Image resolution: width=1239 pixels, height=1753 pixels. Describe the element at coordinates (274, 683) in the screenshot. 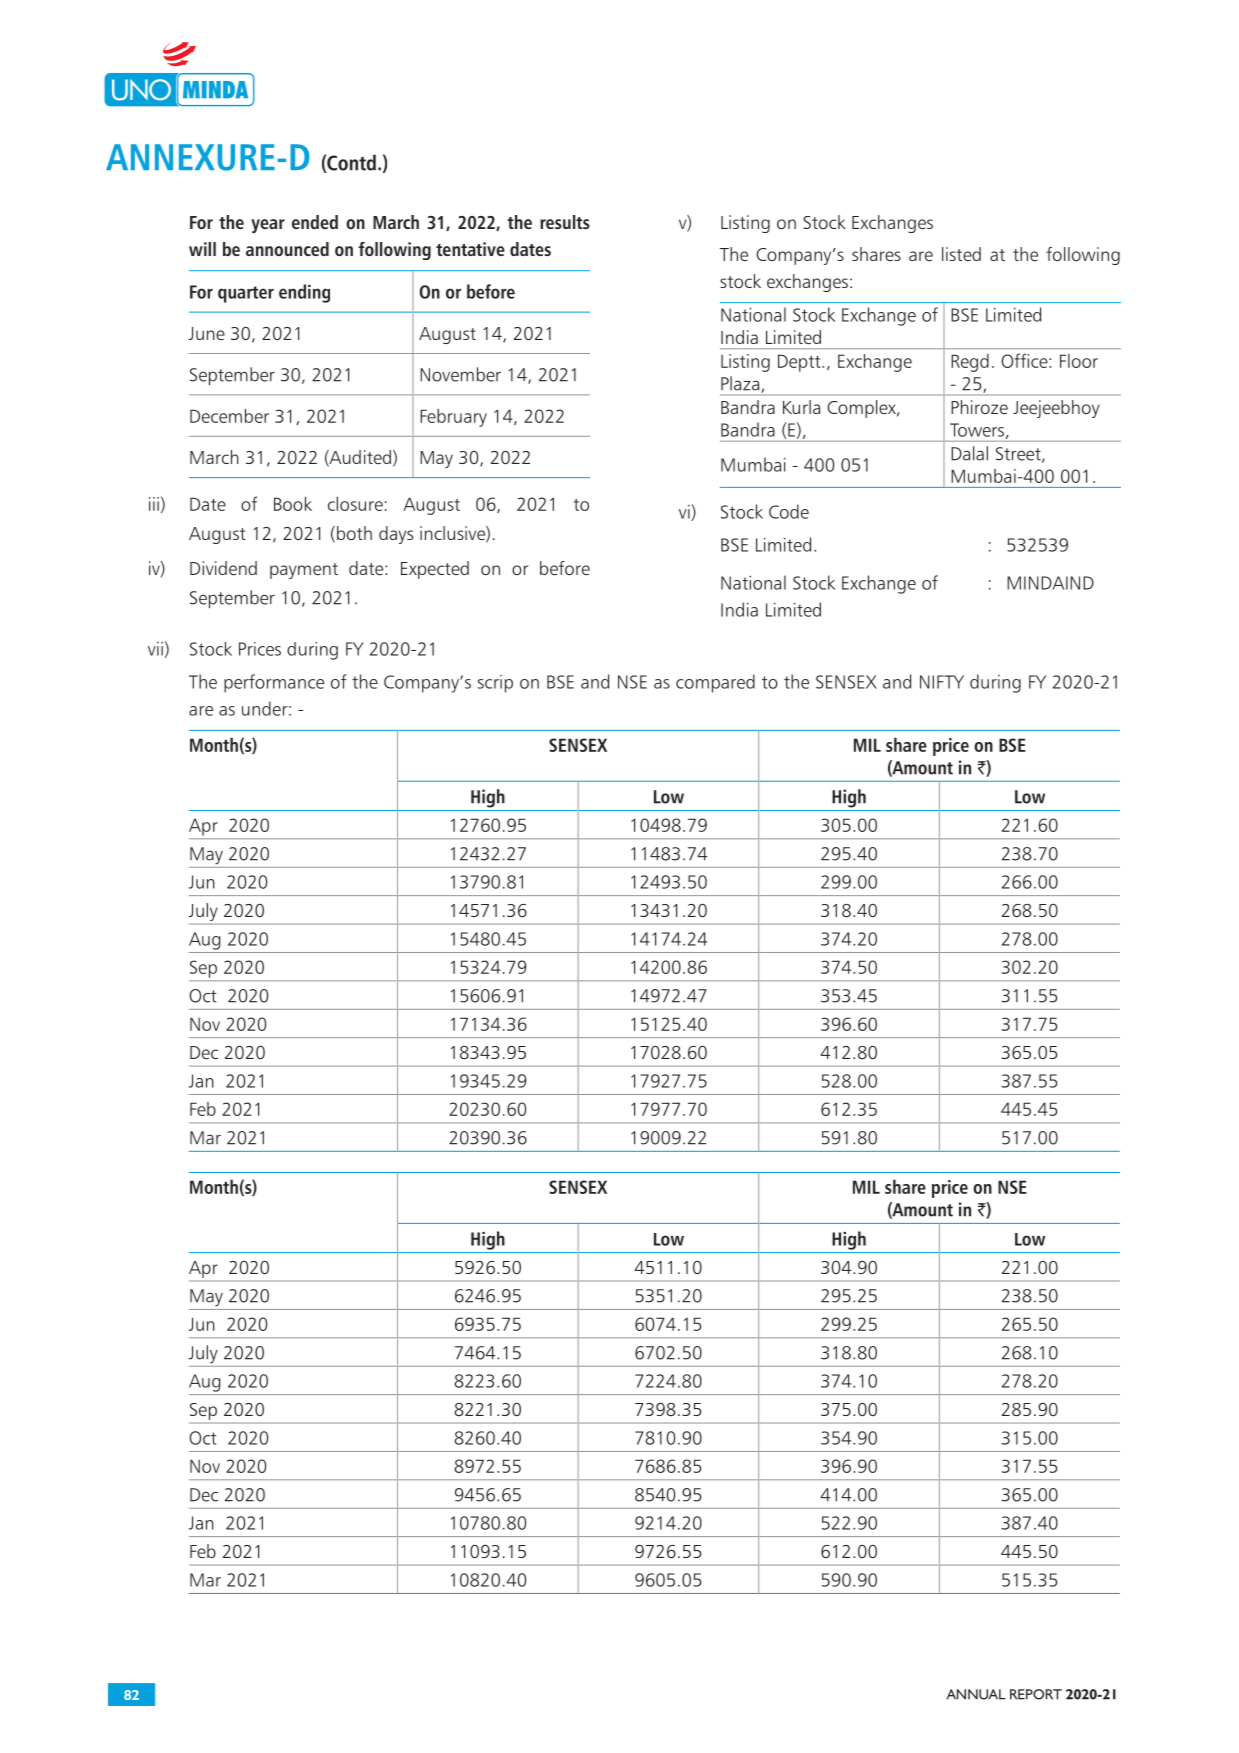

I see `performance` at that location.
